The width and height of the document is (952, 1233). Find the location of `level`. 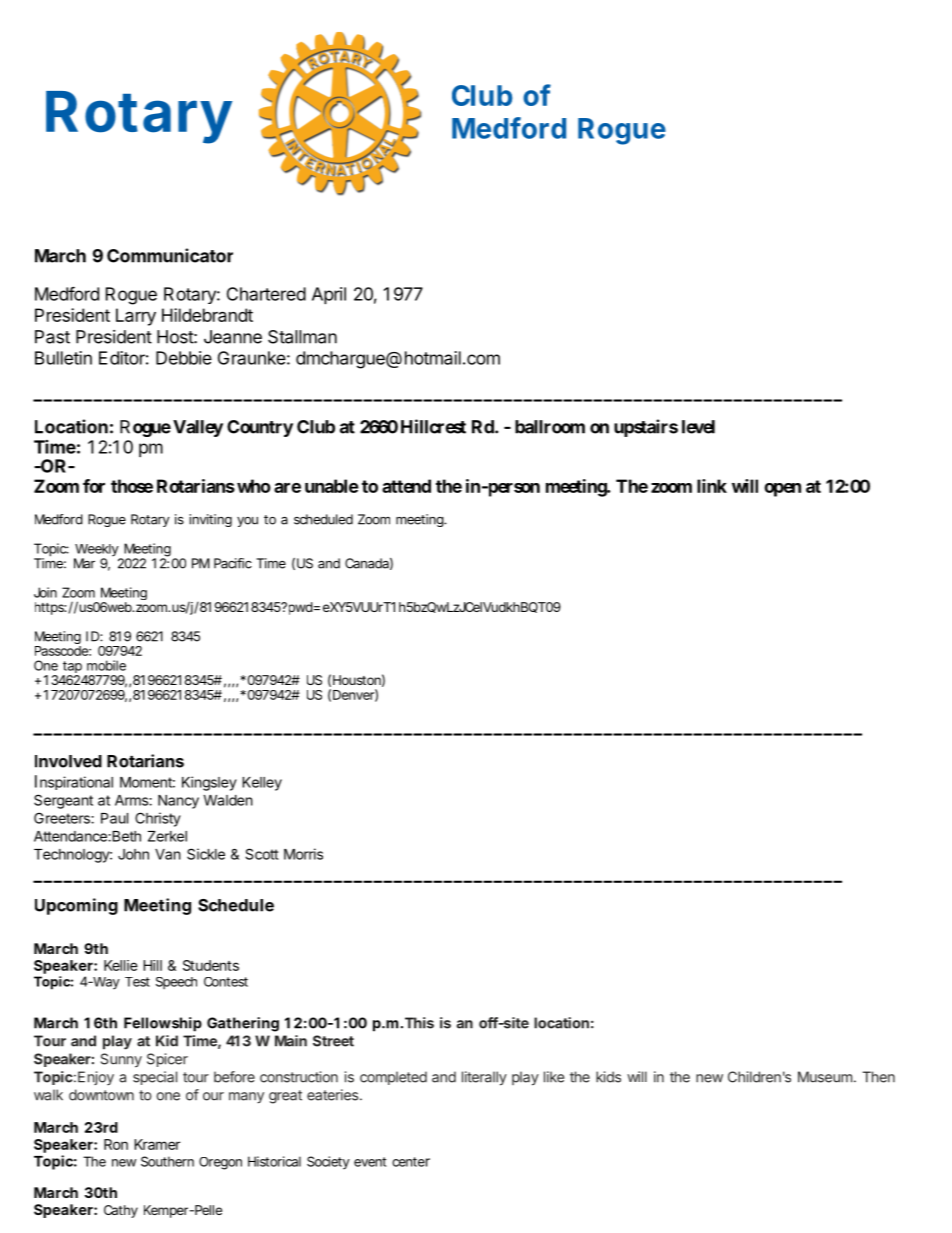

level is located at coordinates (698, 427).
